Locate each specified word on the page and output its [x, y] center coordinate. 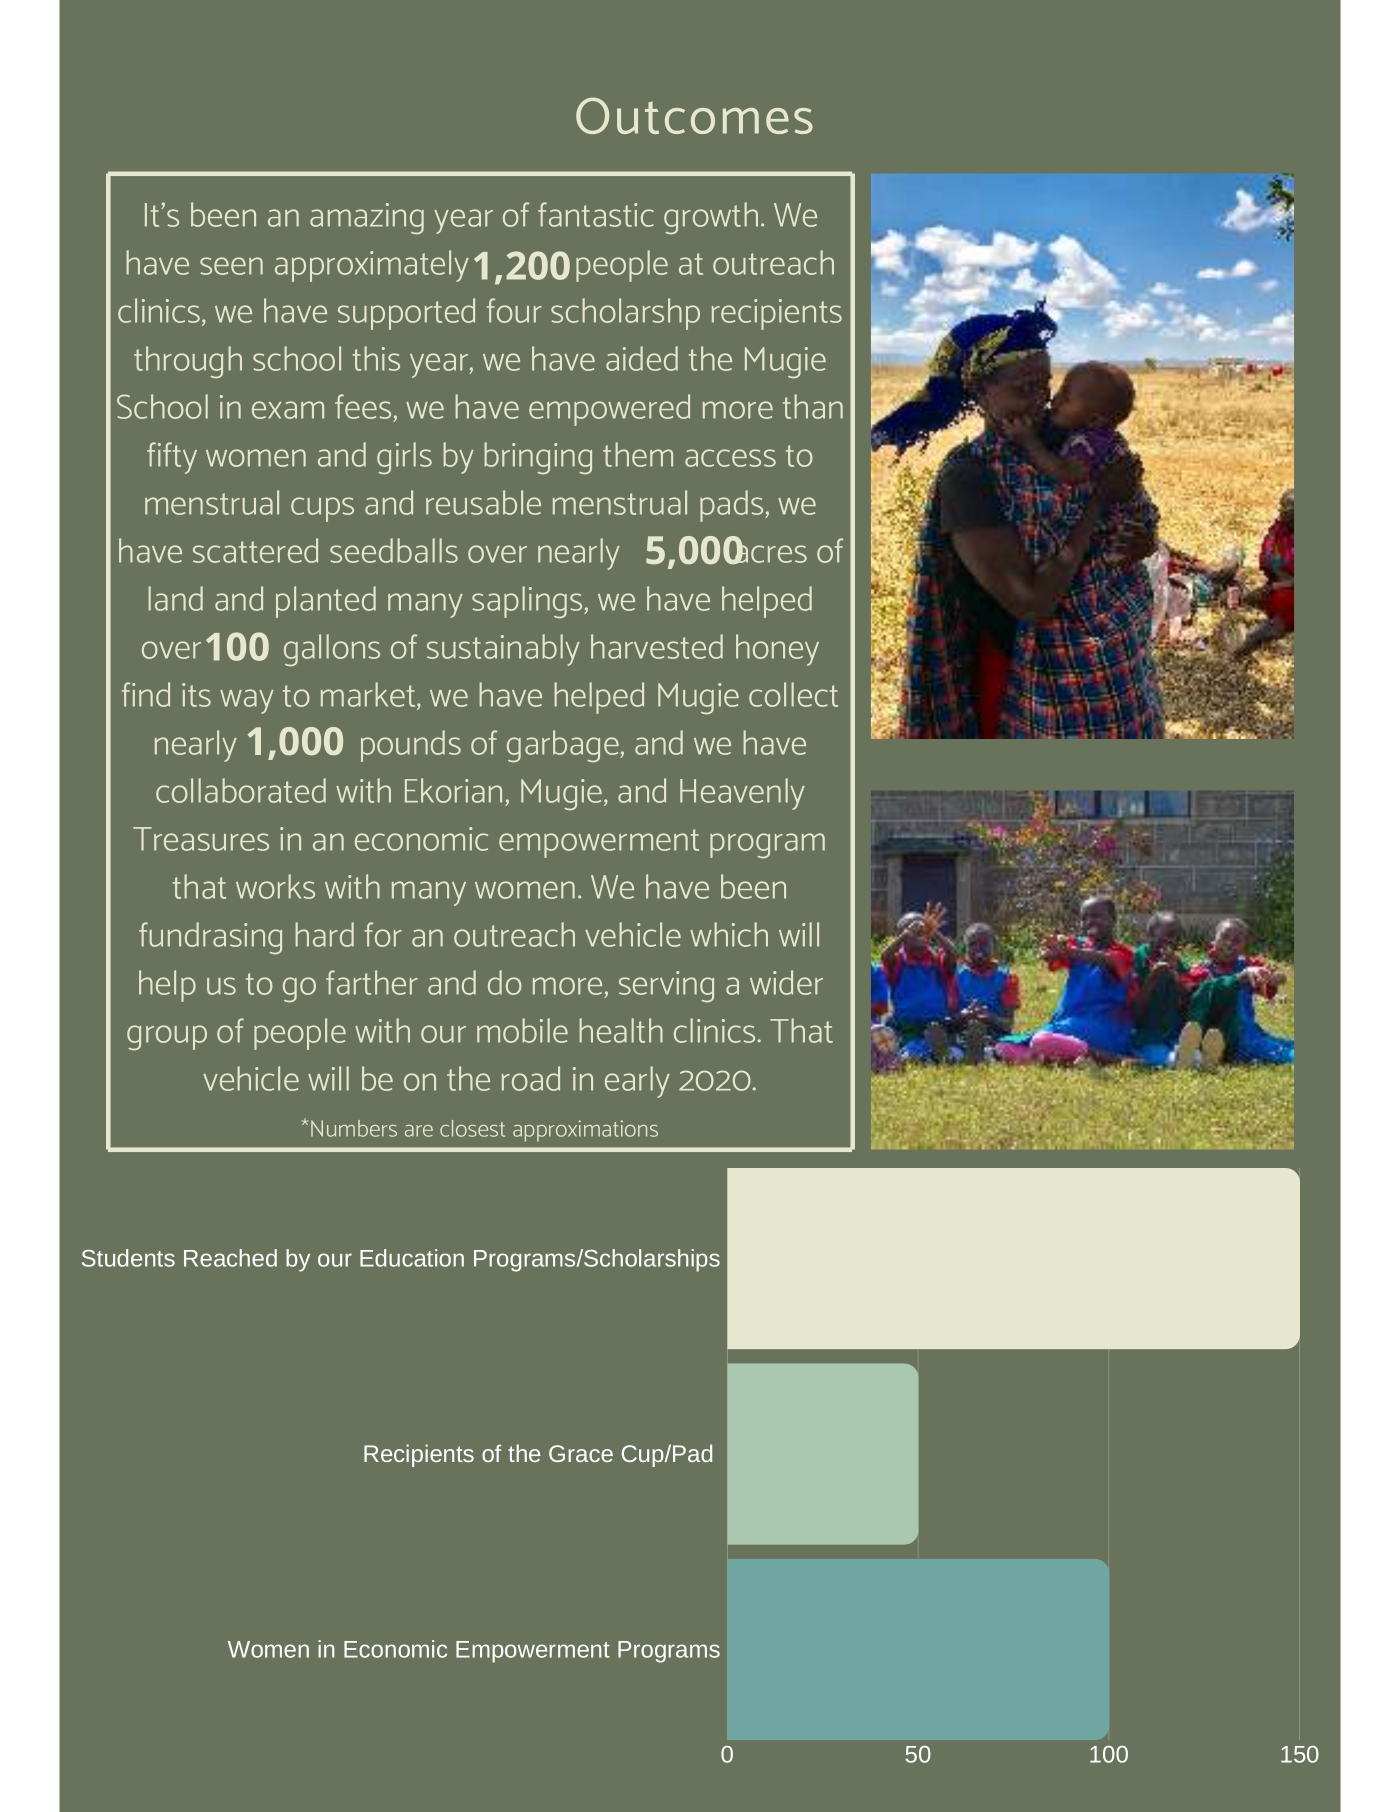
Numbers [354, 1128]
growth [711, 218]
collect [793, 694]
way [247, 701]
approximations [585, 1131]
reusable [483, 502]
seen [231, 266]
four [514, 310]
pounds [411, 746]
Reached [230, 1258]
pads [733, 506]
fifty [172, 458]
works [275, 886]
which [729, 934]
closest [472, 1128]
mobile [522, 1030]
